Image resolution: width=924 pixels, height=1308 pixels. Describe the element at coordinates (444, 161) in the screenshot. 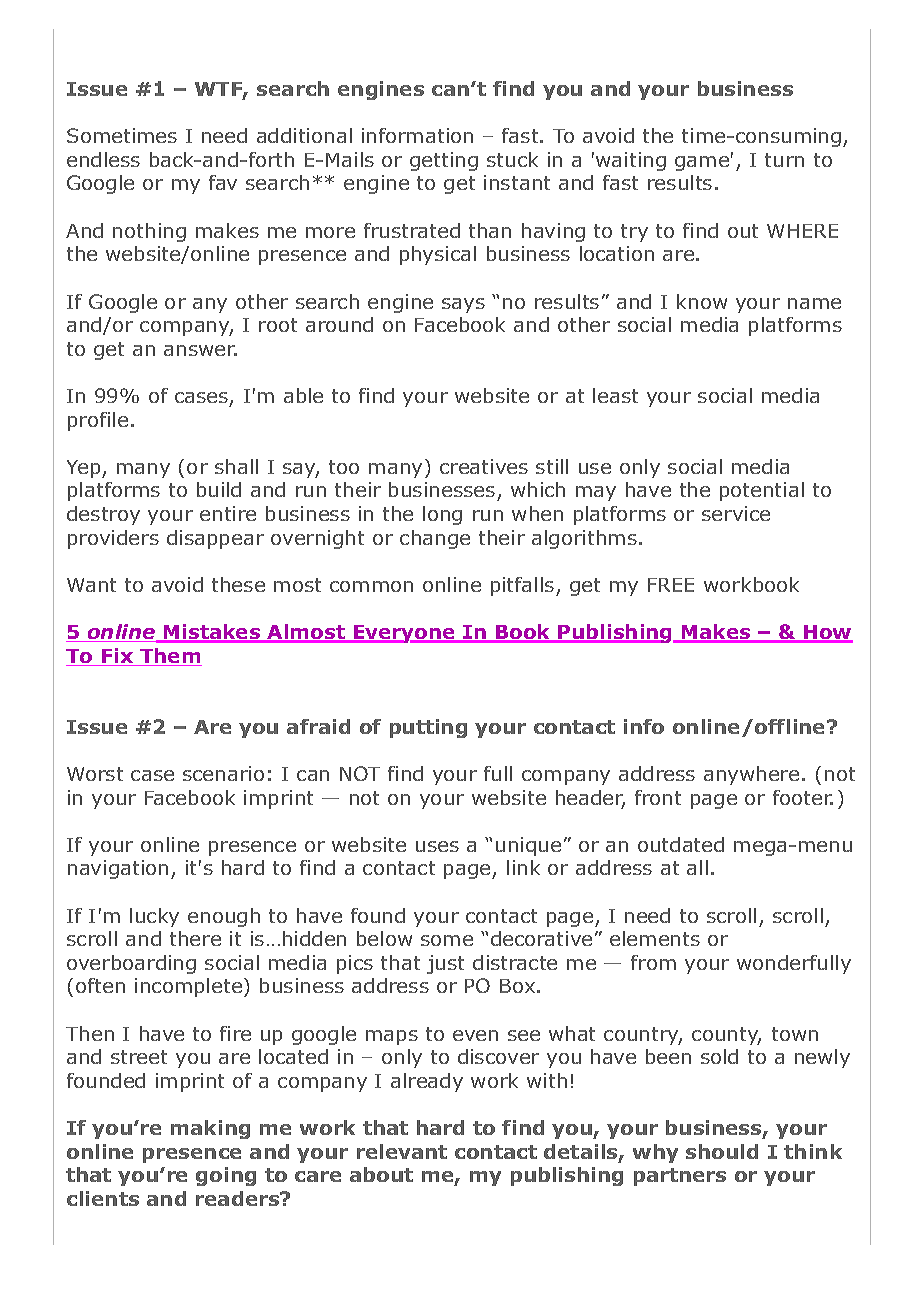

I see `getting` at that location.
